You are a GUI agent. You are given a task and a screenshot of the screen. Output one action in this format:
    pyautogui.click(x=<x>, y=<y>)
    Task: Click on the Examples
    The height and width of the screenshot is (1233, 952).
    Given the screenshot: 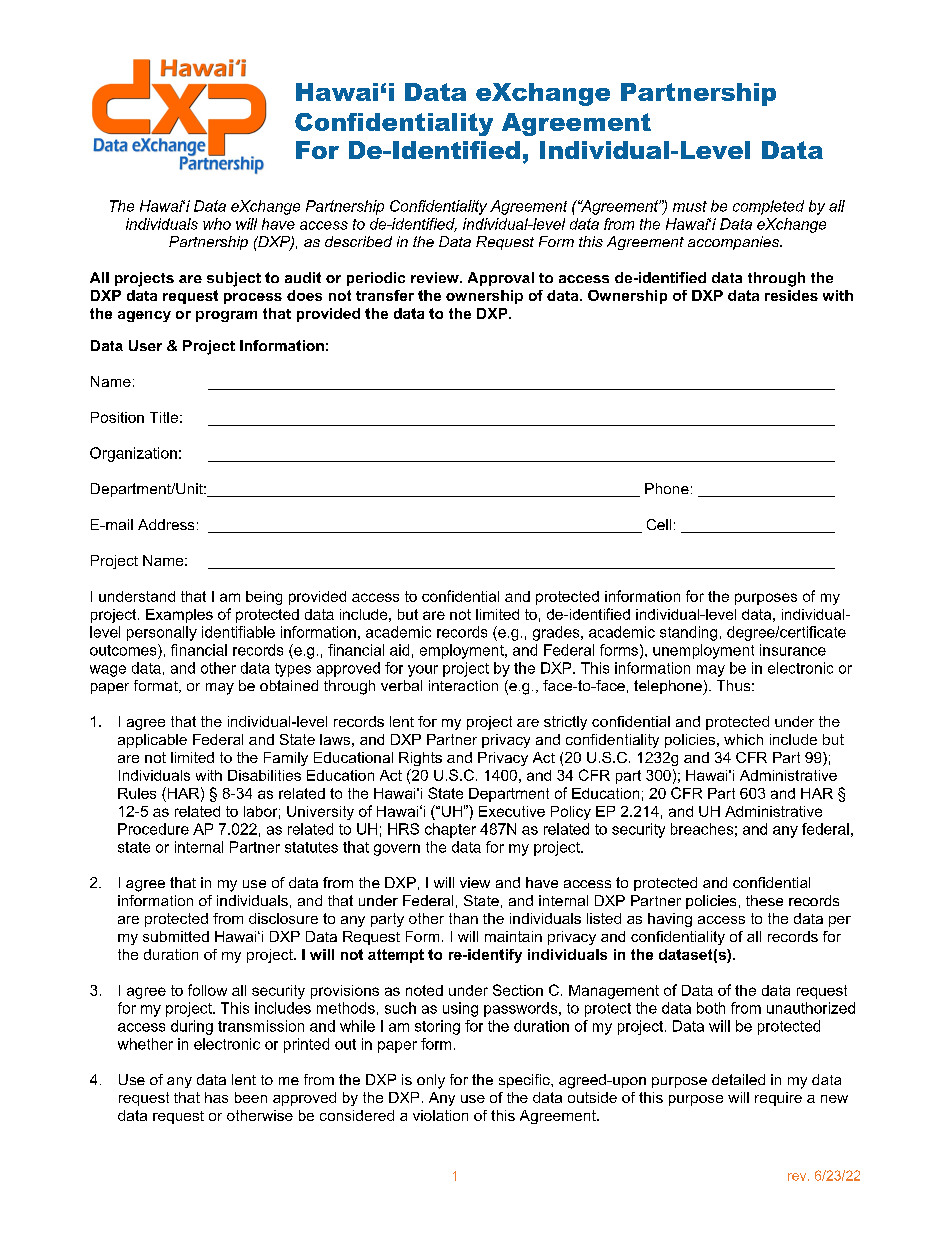 What is the action you would take?
    pyautogui.click(x=179, y=616)
